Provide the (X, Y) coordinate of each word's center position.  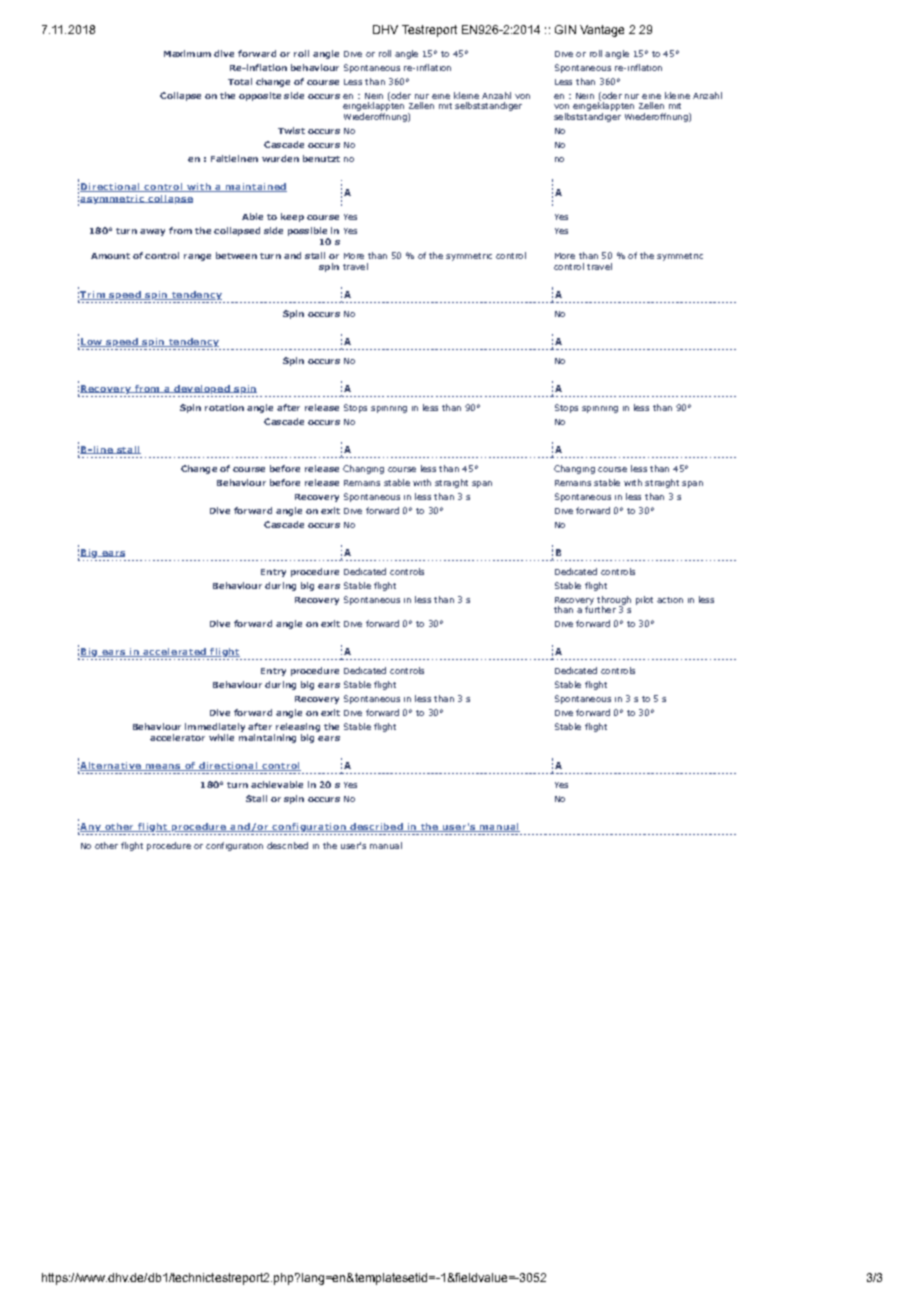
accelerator (177, 737)
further (600, 608)
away (152, 232)
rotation (224, 407)
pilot (644, 600)
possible (308, 233)
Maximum (187, 53)
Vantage (602, 31)
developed (202, 389)
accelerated (174, 652)
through (614, 601)
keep (292, 217)
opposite (260, 96)
